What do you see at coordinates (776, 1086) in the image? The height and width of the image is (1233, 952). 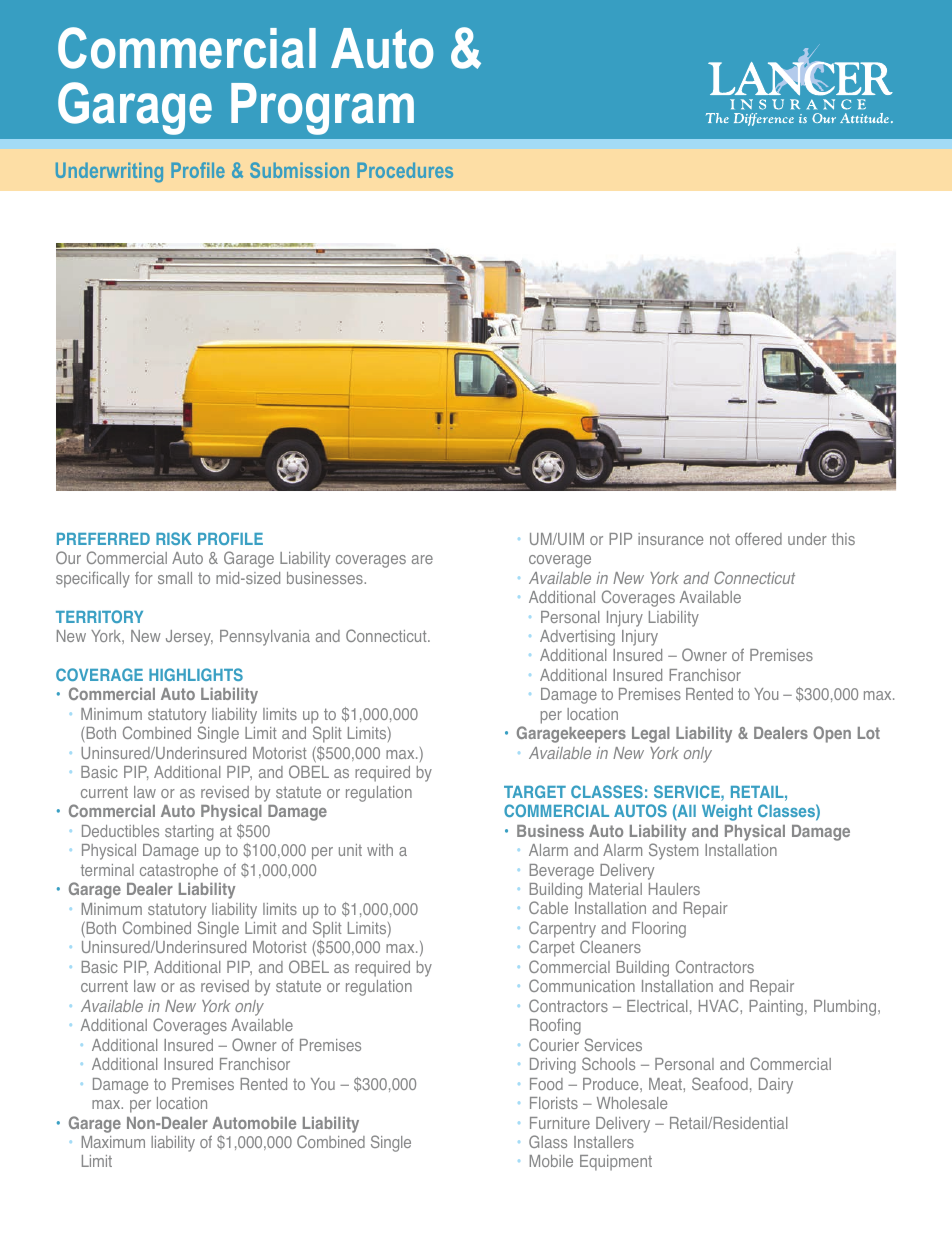 I see `Dairy` at bounding box center [776, 1086].
